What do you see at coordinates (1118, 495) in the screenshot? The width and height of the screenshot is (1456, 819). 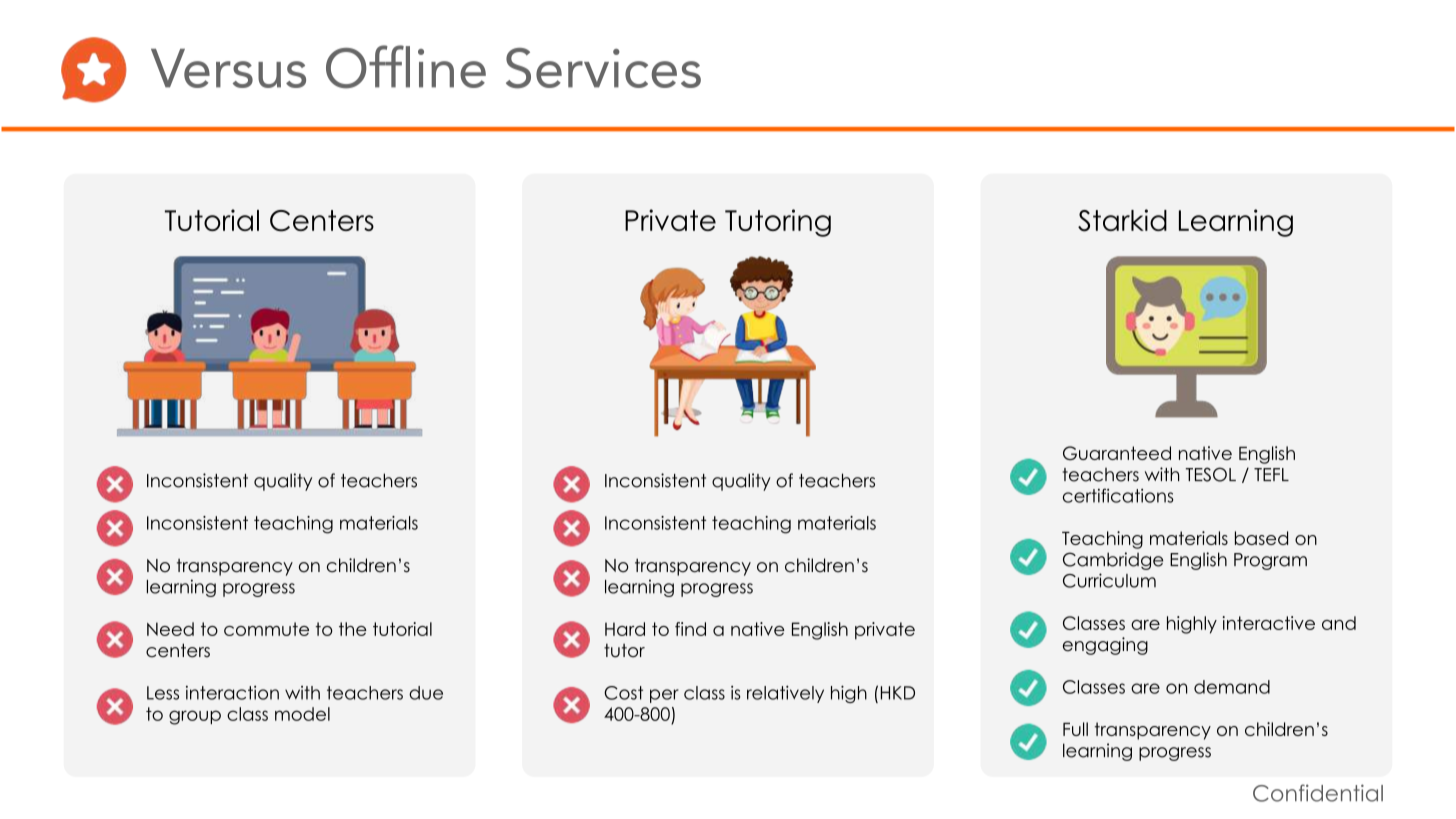 I see `certifications` at bounding box center [1118, 495].
